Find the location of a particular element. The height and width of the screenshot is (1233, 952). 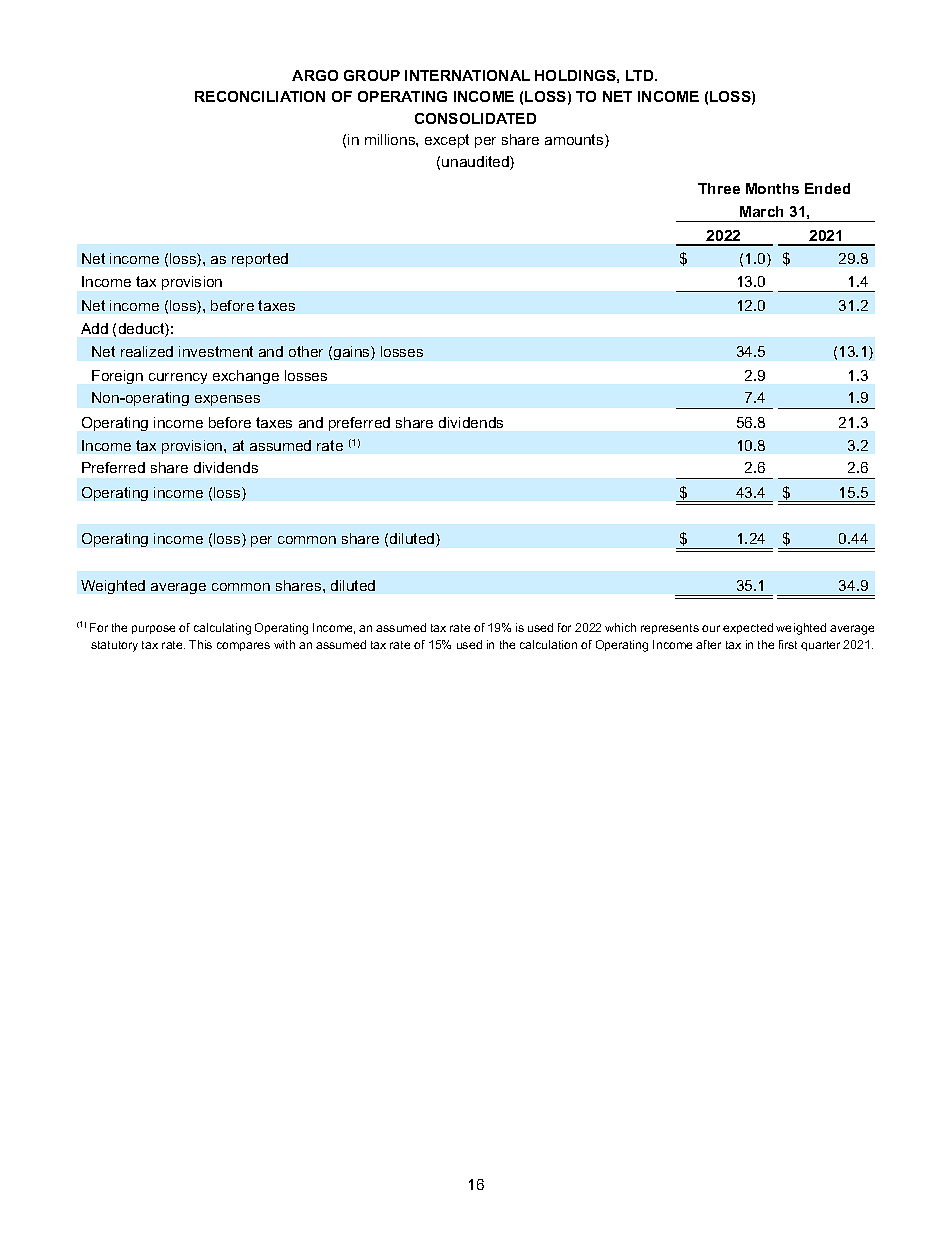

RECONCILIATION is located at coordinates (260, 96).
